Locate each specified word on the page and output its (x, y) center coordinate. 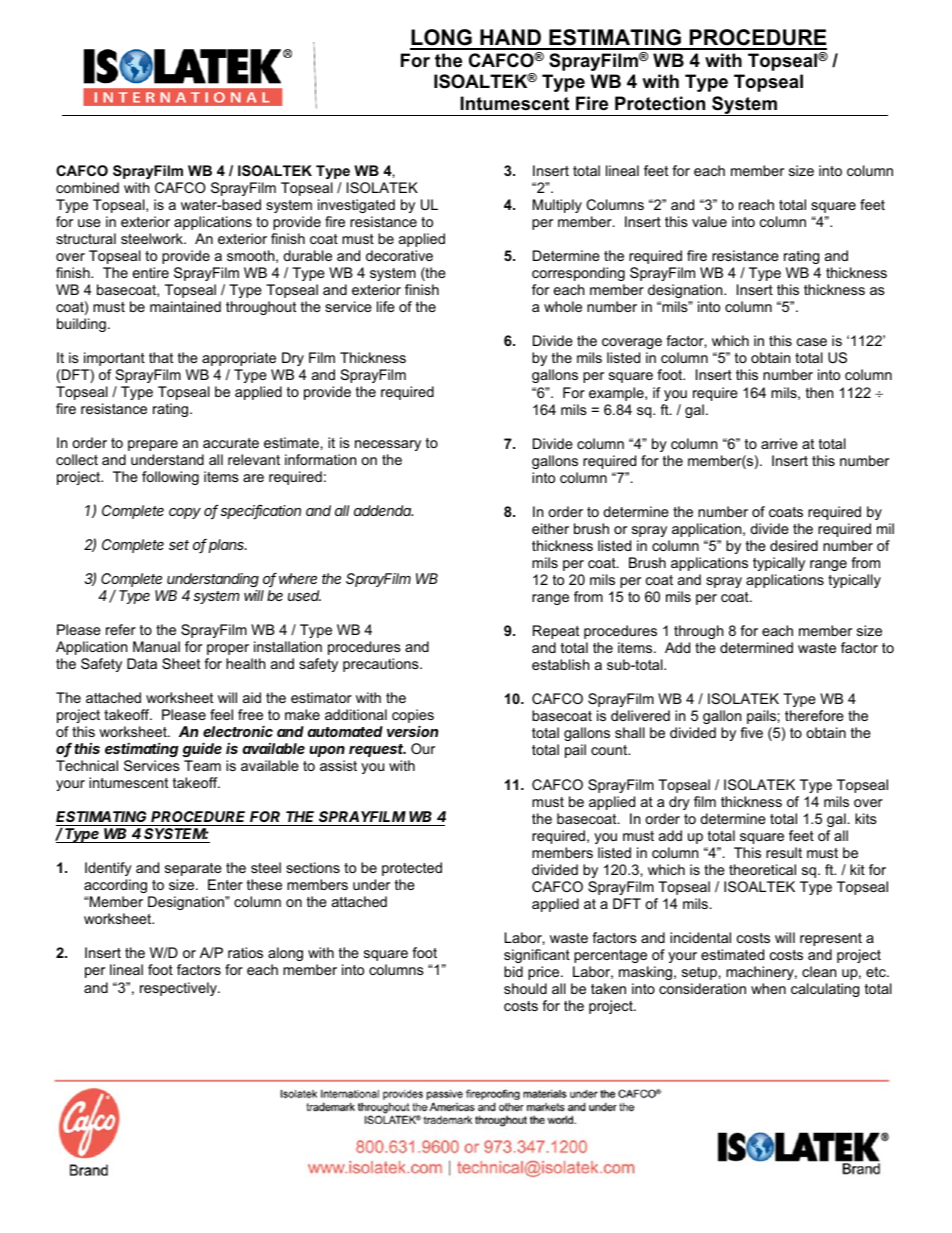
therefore (814, 715)
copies (413, 717)
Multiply (557, 206)
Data (142, 663)
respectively (179, 989)
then (819, 392)
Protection (660, 103)
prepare (153, 445)
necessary (388, 445)
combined (87, 187)
